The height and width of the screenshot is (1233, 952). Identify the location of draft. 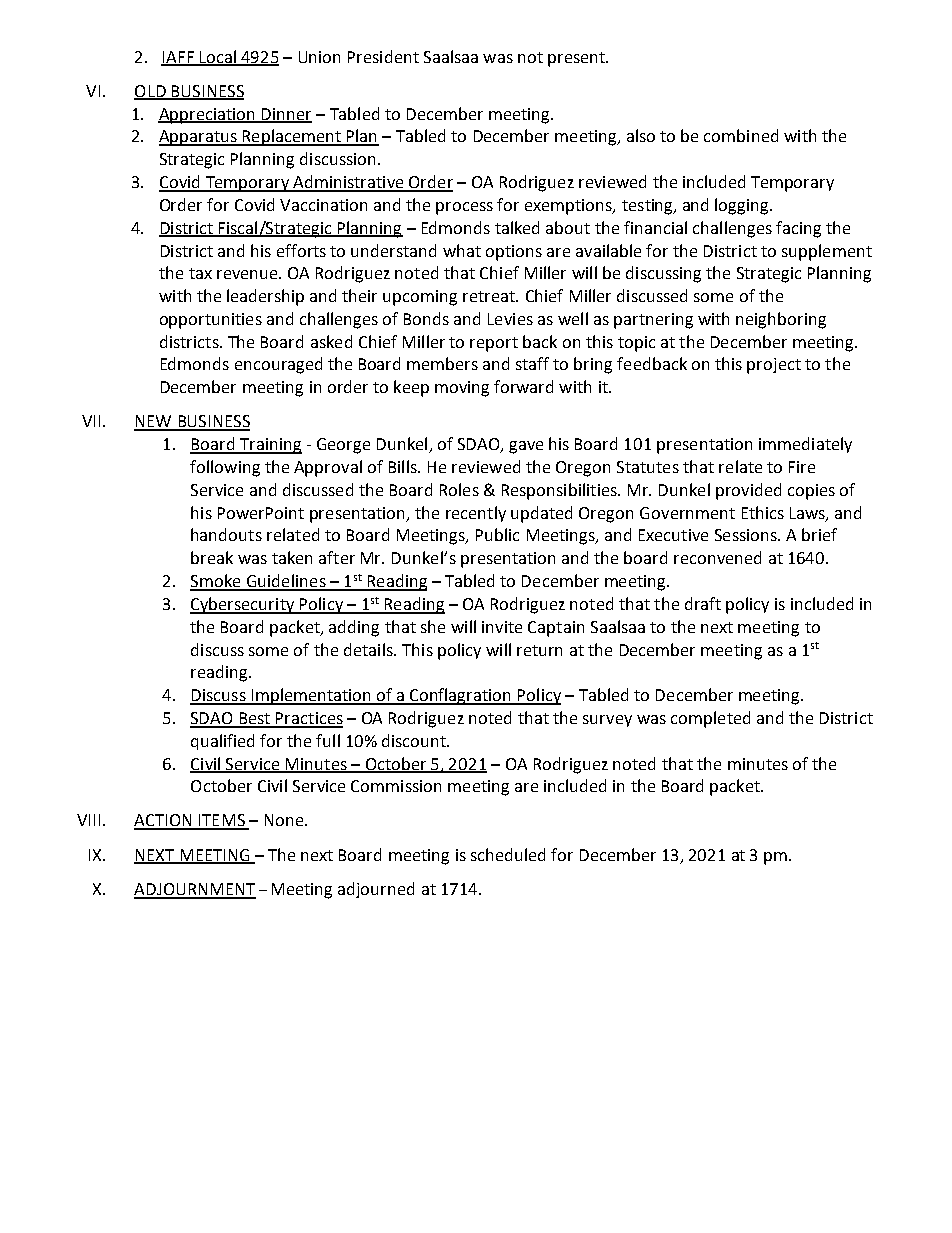
(703, 603).
